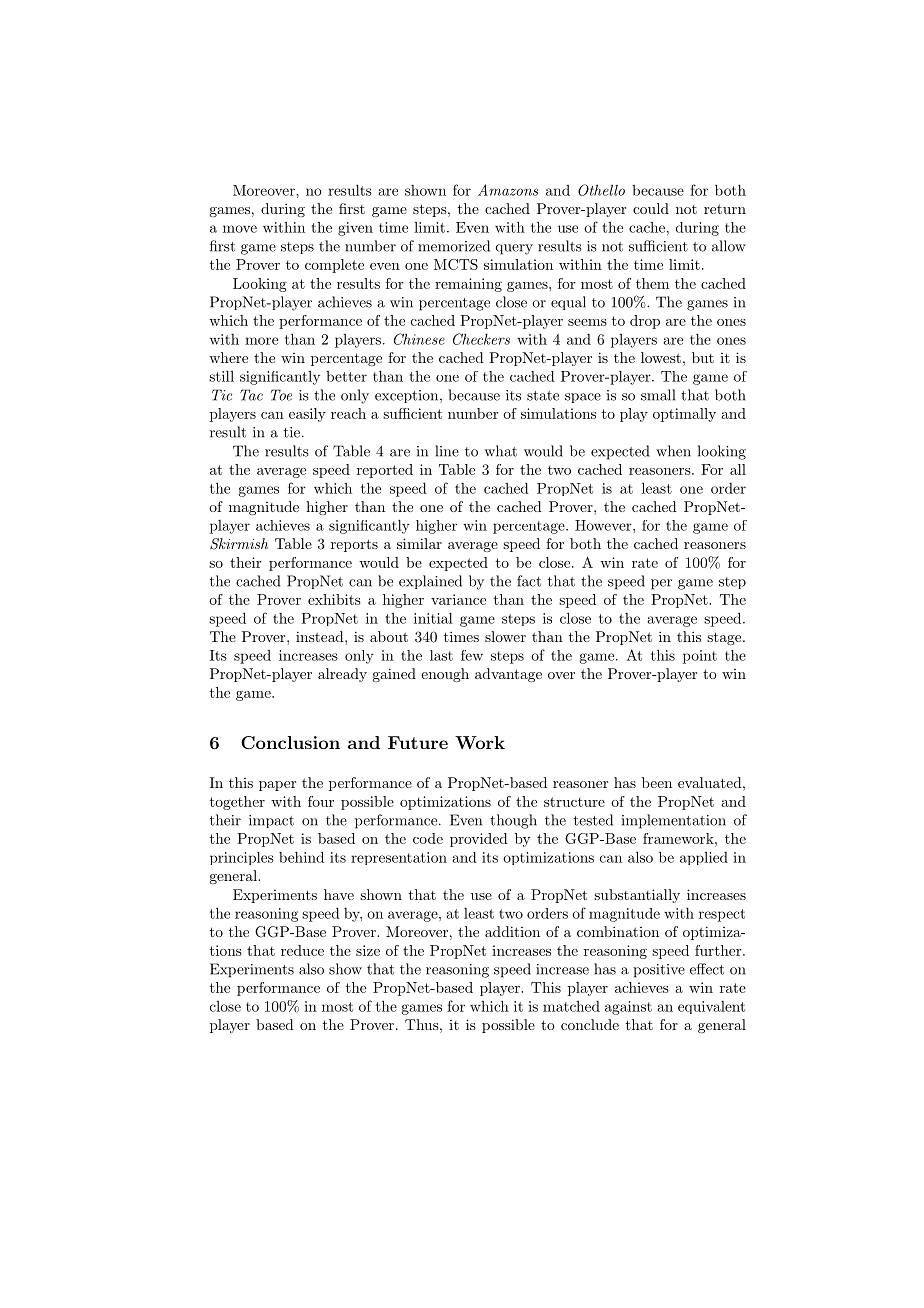 This screenshot has width=924, height=1308. What do you see at coordinates (651, 208) in the screenshot?
I see `could` at bounding box center [651, 208].
